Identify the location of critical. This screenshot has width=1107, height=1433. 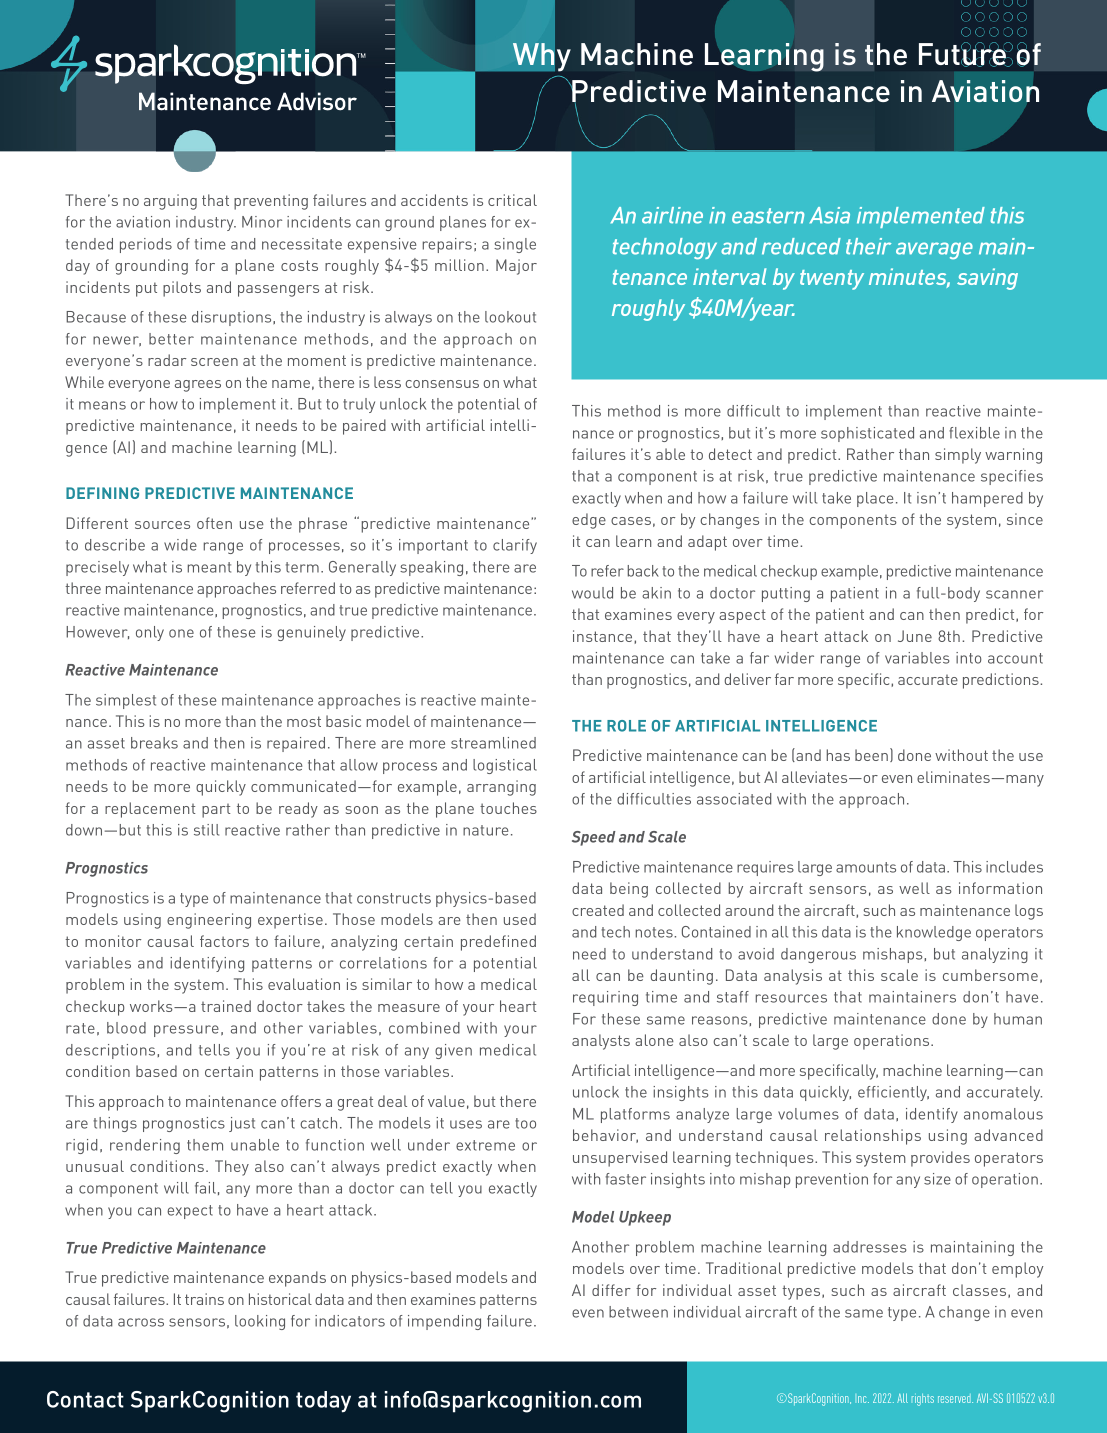
(512, 200).
